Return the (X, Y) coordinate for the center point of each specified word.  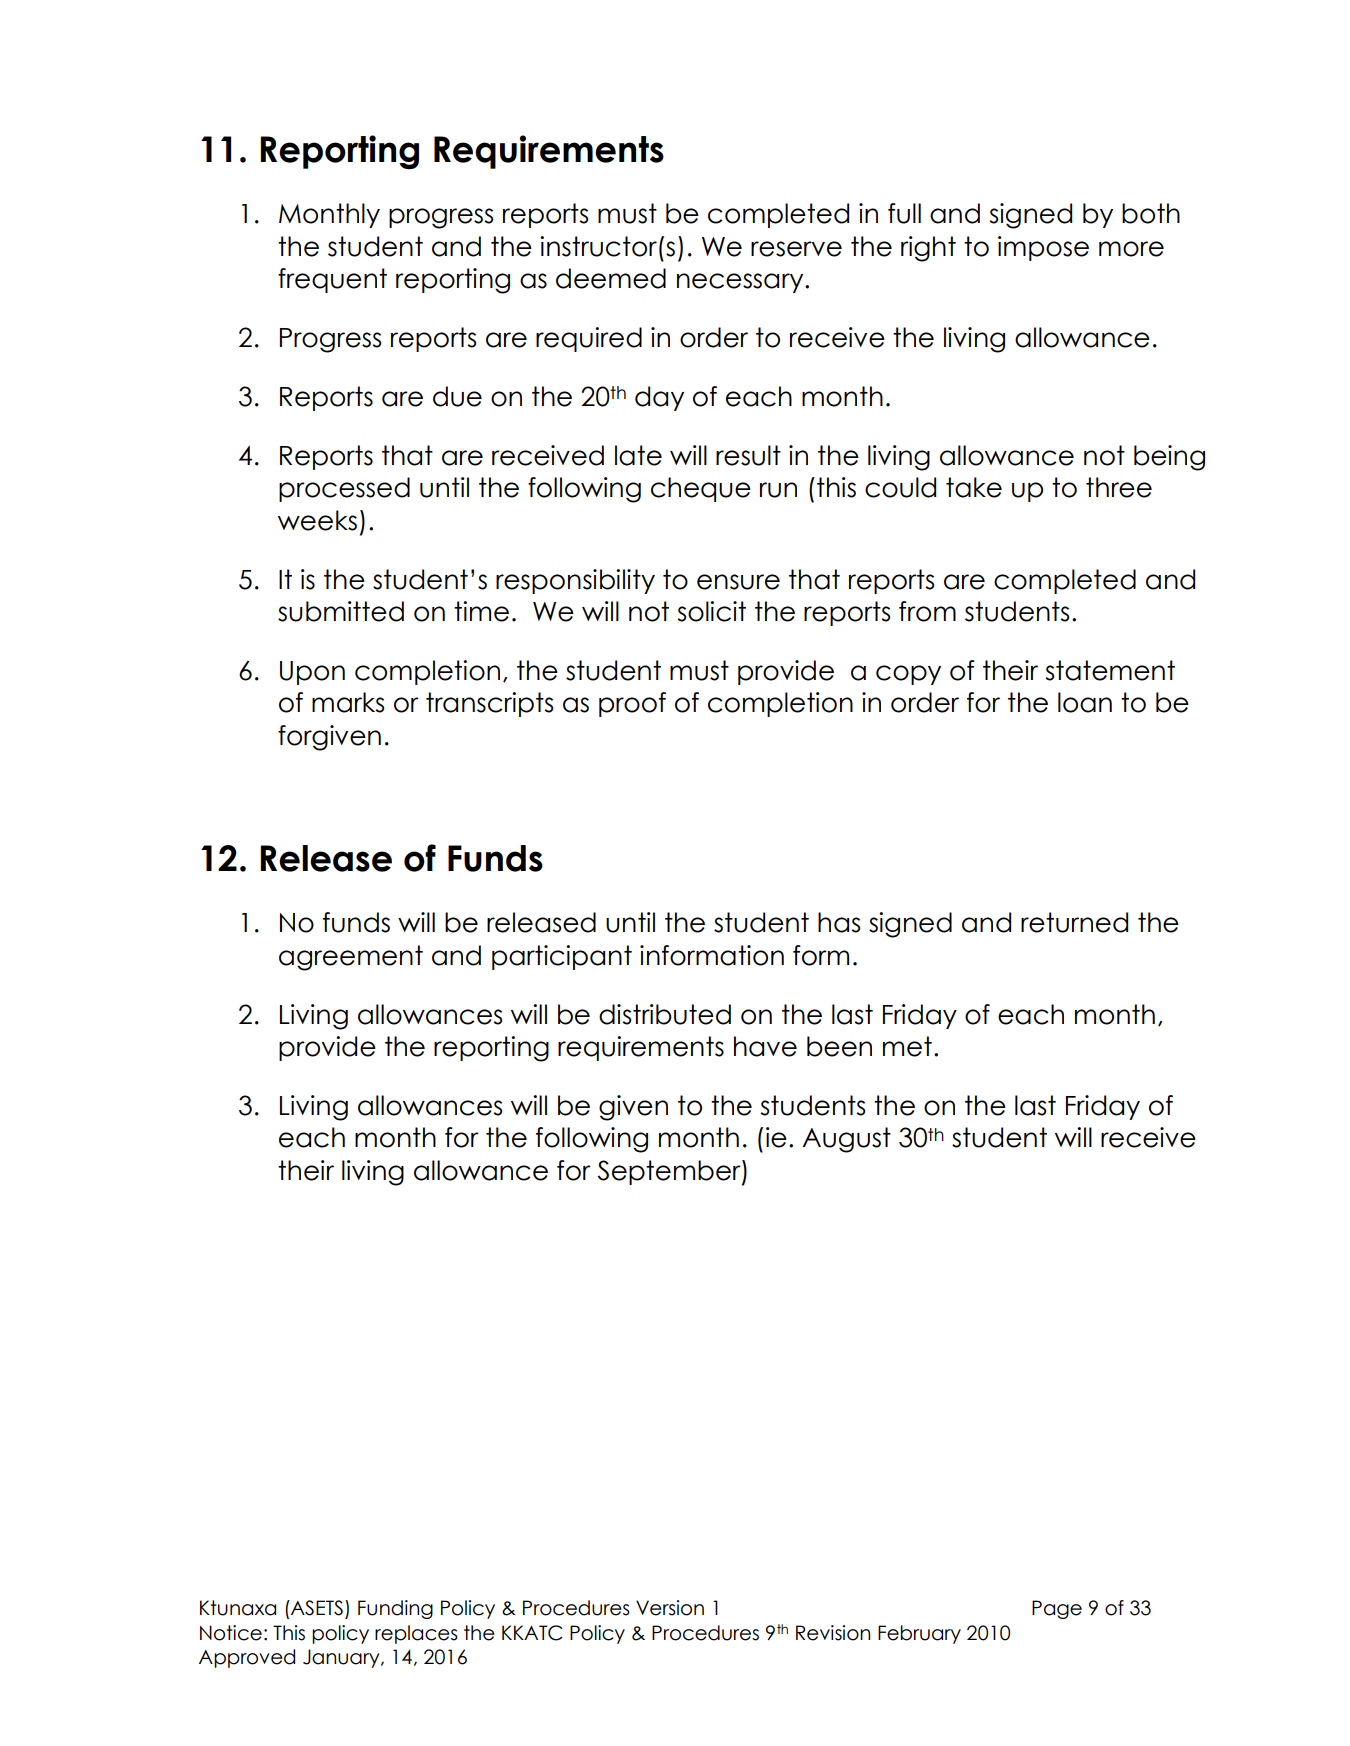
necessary (741, 283)
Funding (395, 1609)
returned (1074, 922)
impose (1043, 248)
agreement (351, 958)
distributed (665, 1014)
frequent (332, 280)
